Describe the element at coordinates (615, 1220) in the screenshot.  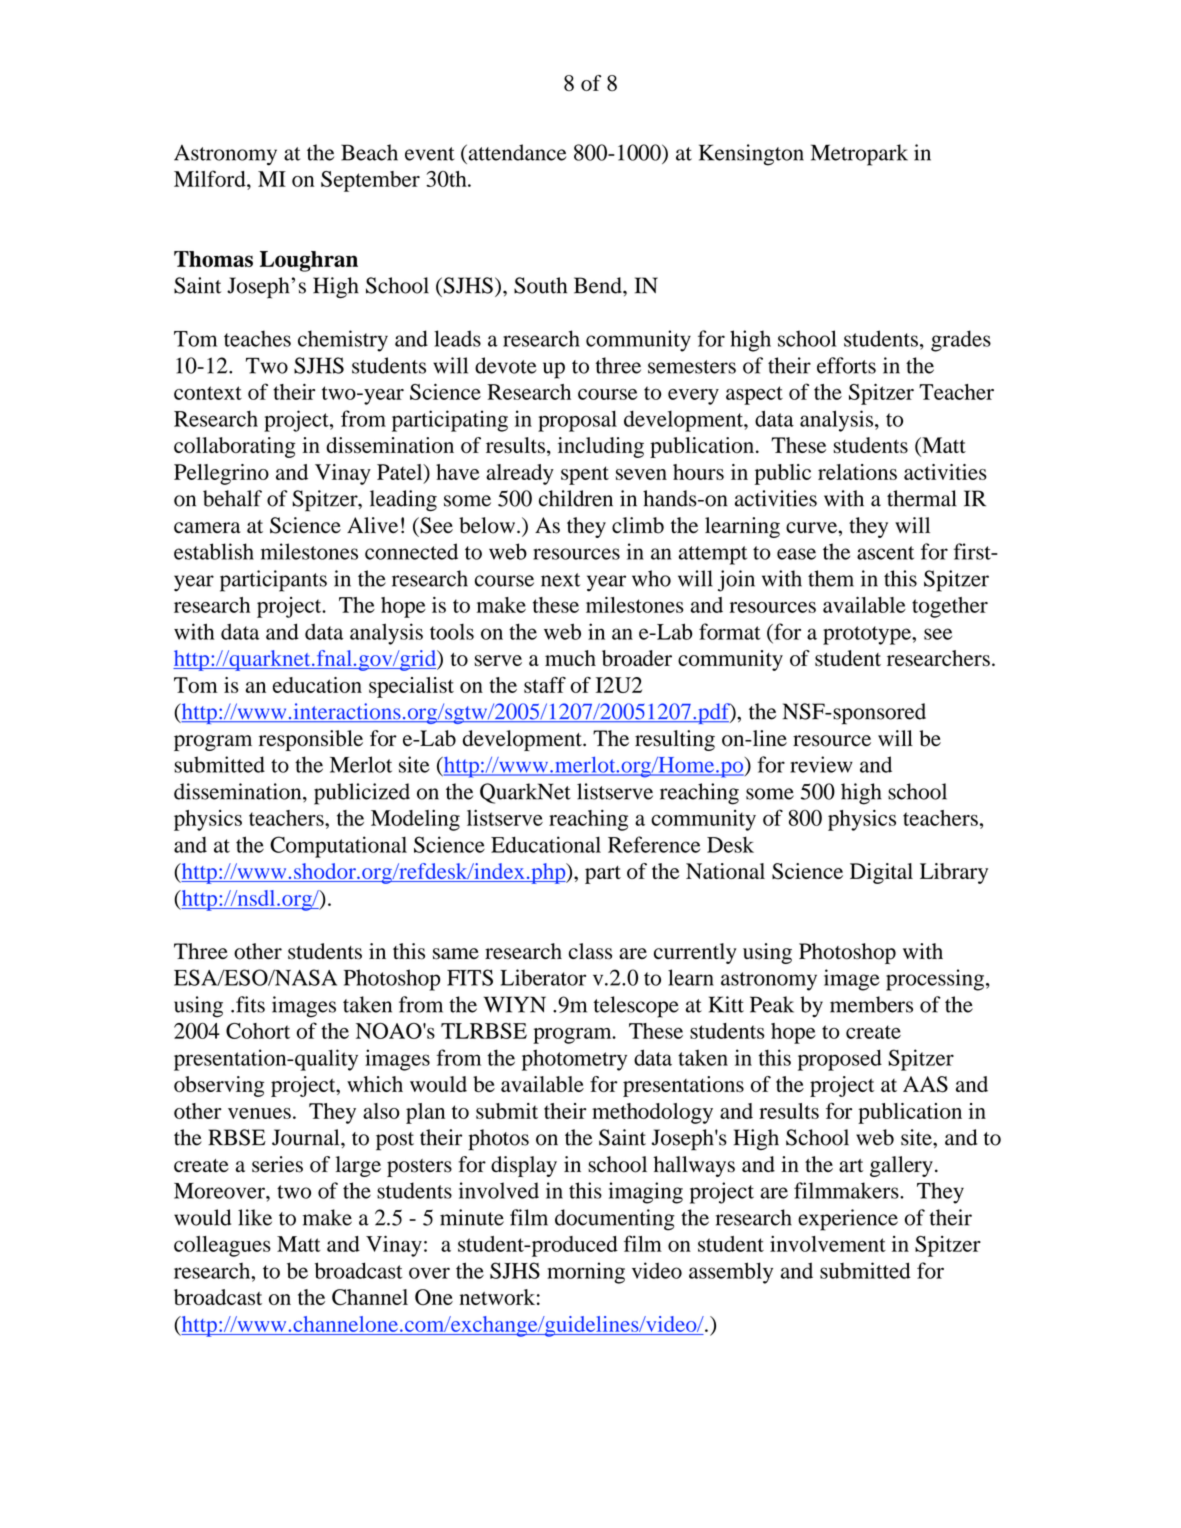
I see `documenting` at that location.
